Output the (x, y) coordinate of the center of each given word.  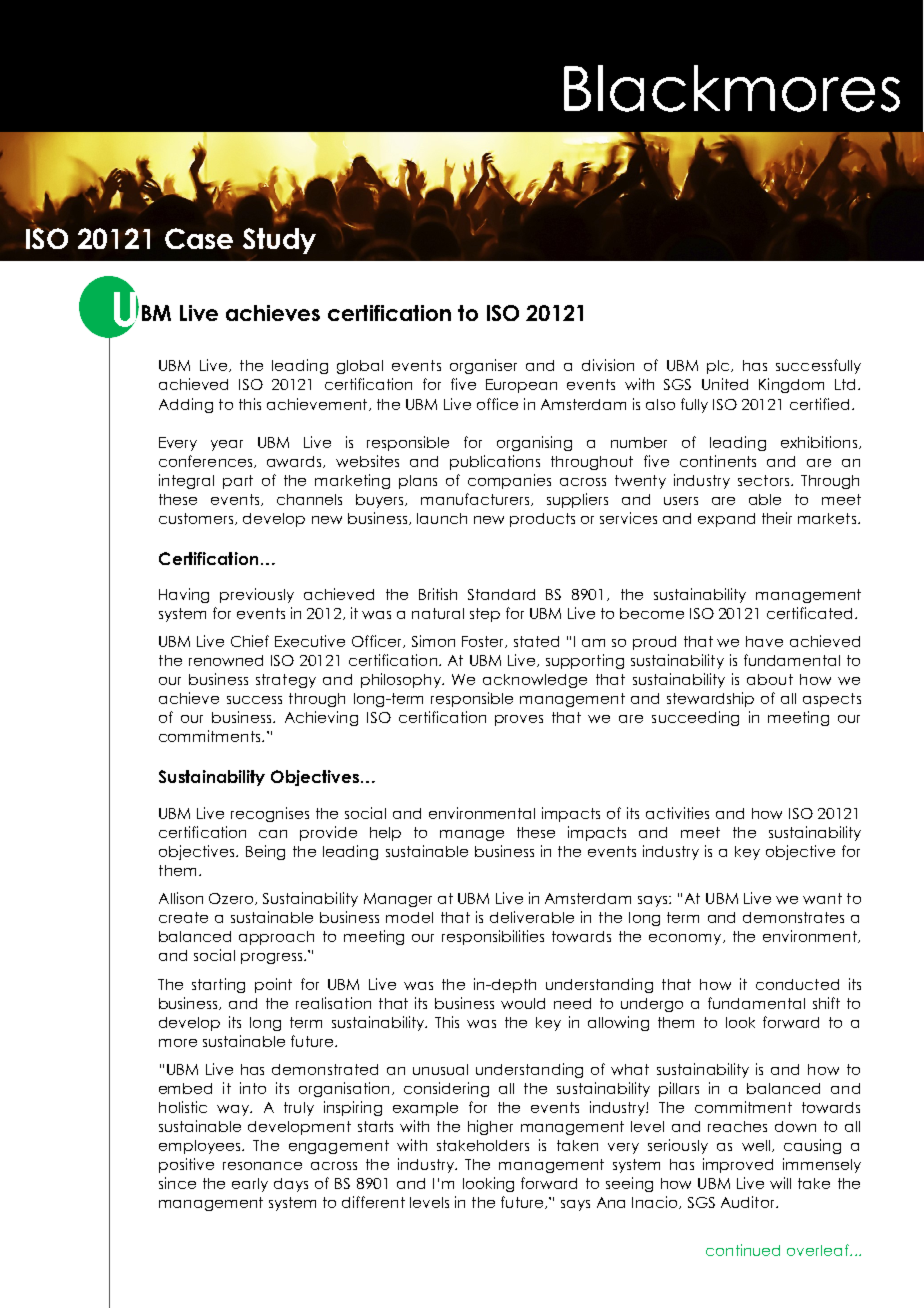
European (521, 386)
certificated (809, 613)
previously (257, 595)
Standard (501, 594)
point (273, 985)
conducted (797, 984)
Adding (186, 405)
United (725, 384)
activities (677, 813)
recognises (270, 814)
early (250, 1185)
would (523, 1003)
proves (519, 720)
